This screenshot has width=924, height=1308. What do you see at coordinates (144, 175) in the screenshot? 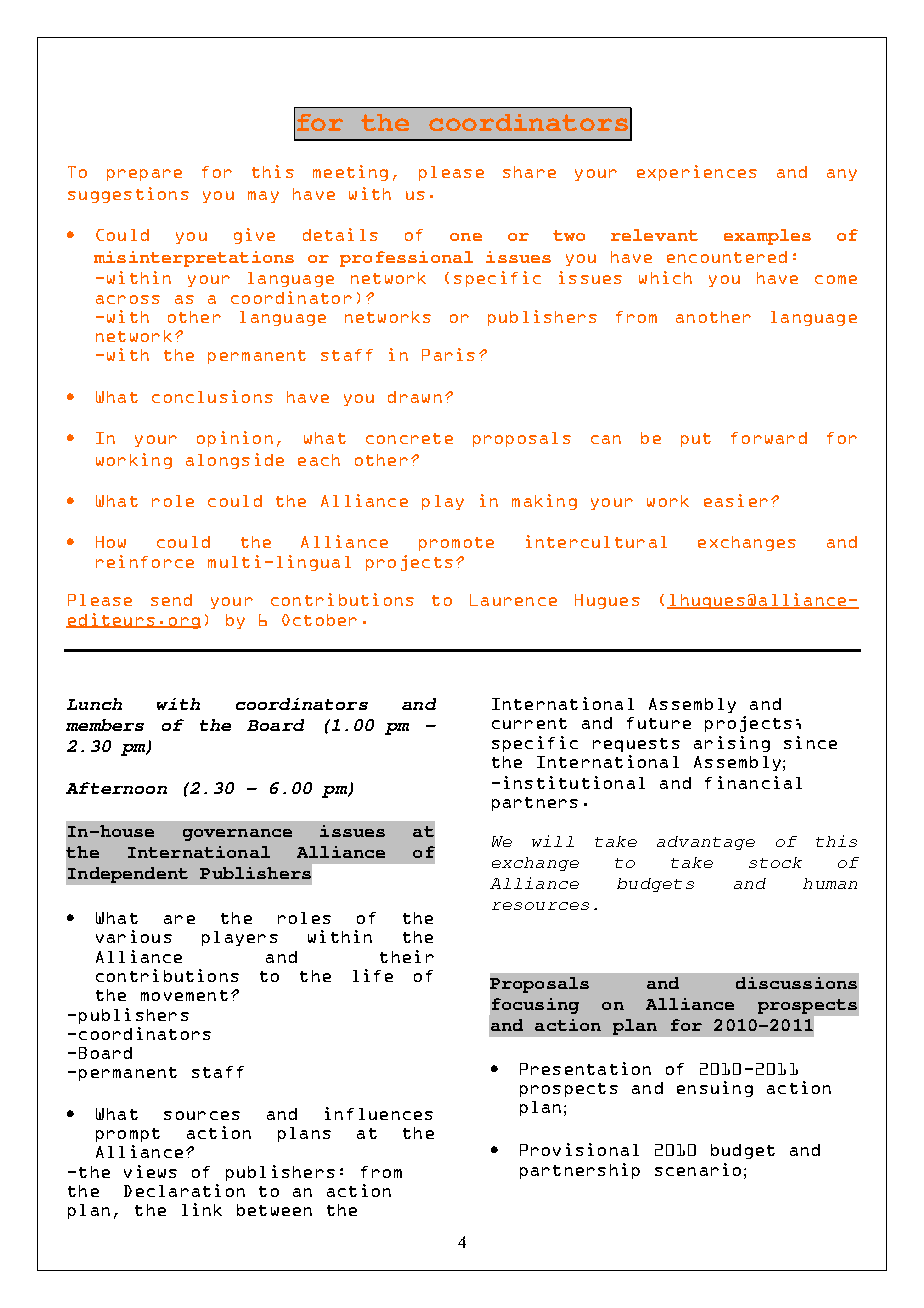
I see `prepare` at bounding box center [144, 175].
